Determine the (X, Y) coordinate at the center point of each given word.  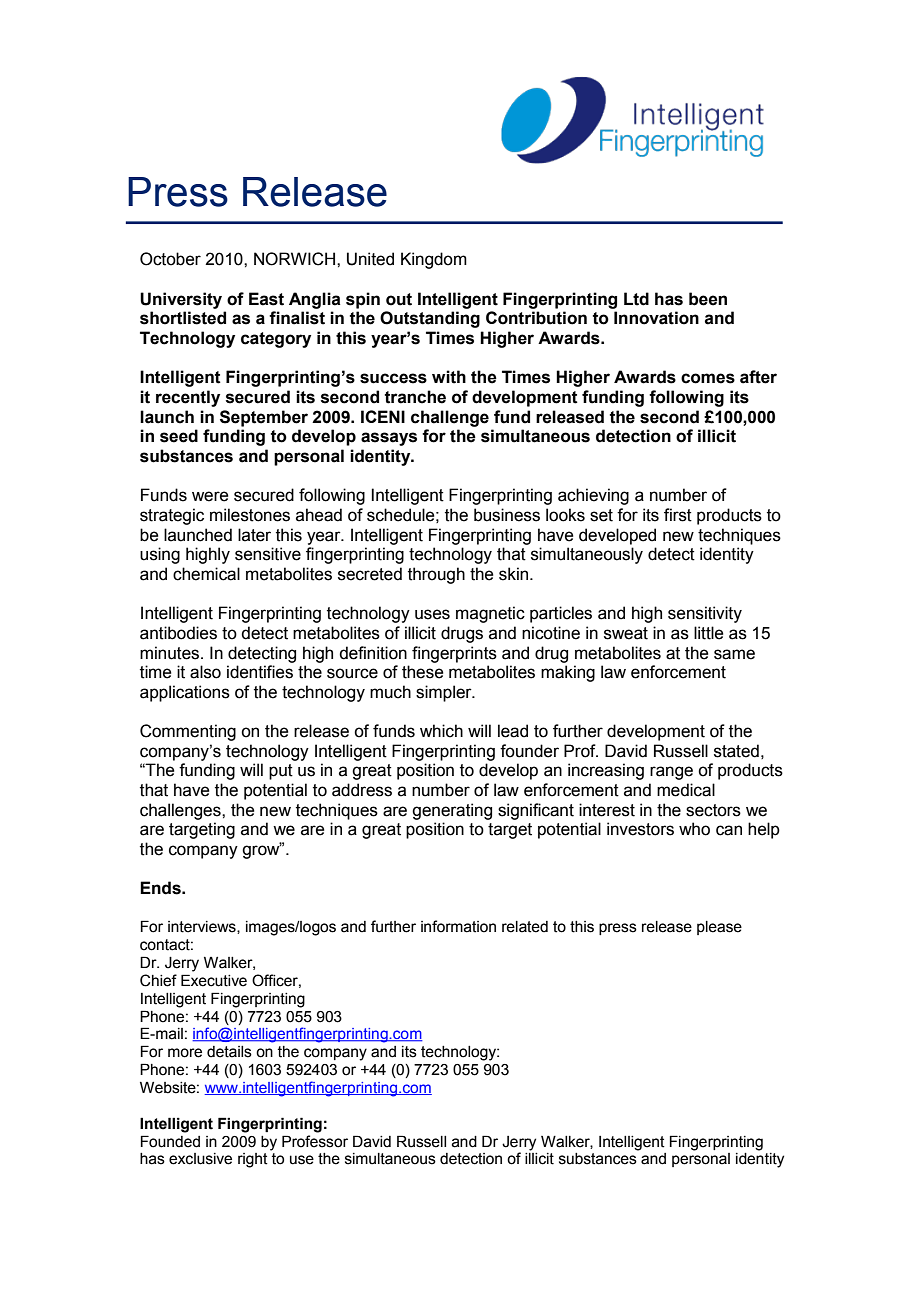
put (281, 772)
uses (432, 614)
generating (452, 811)
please (719, 928)
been (708, 299)
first (678, 515)
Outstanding (430, 319)
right (253, 1160)
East (266, 299)
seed (179, 436)
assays (389, 439)
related (525, 927)
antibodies (178, 633)
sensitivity (705, 614)
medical (686, 790)
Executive (214, 980)
